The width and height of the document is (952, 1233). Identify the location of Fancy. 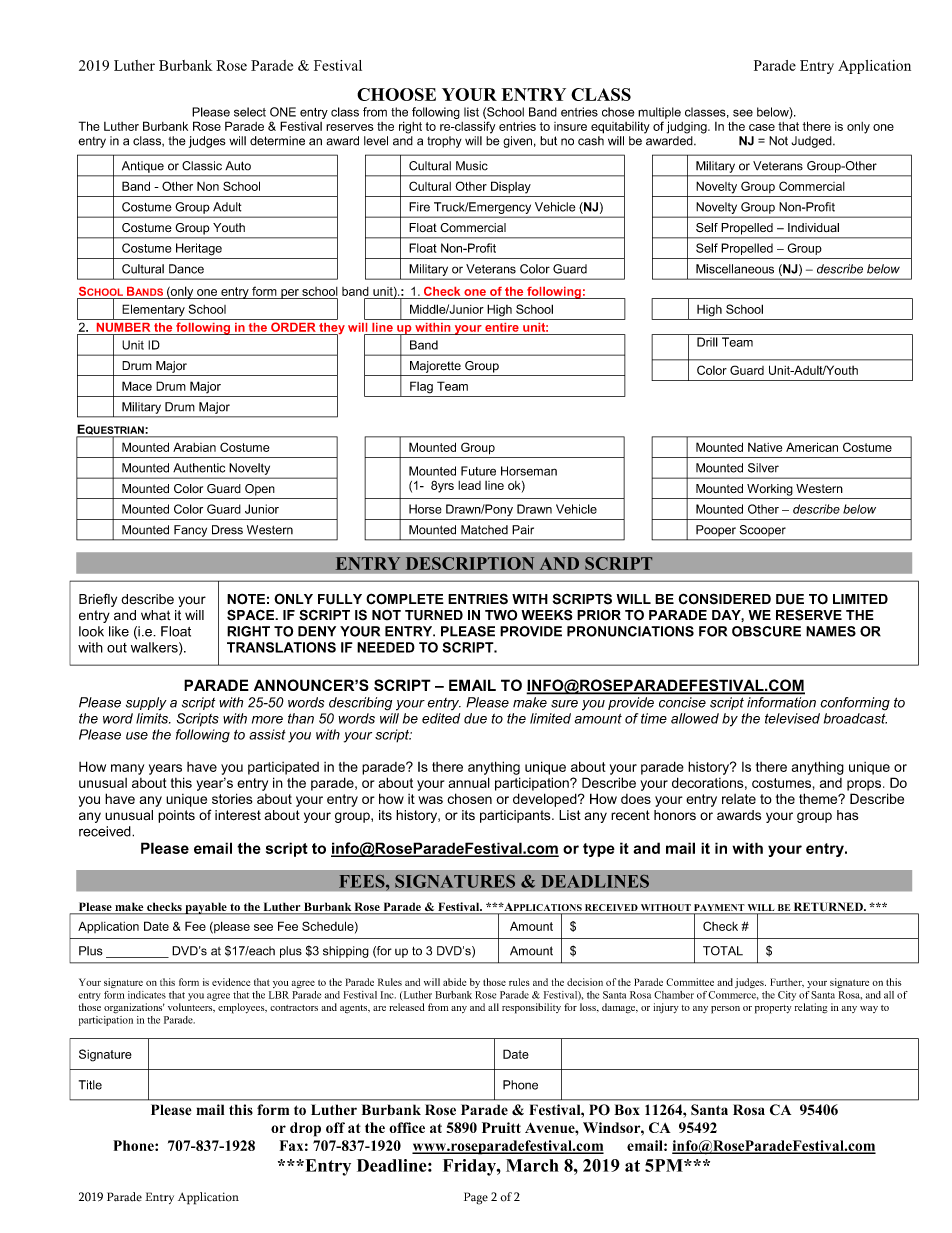
(190, 531).
